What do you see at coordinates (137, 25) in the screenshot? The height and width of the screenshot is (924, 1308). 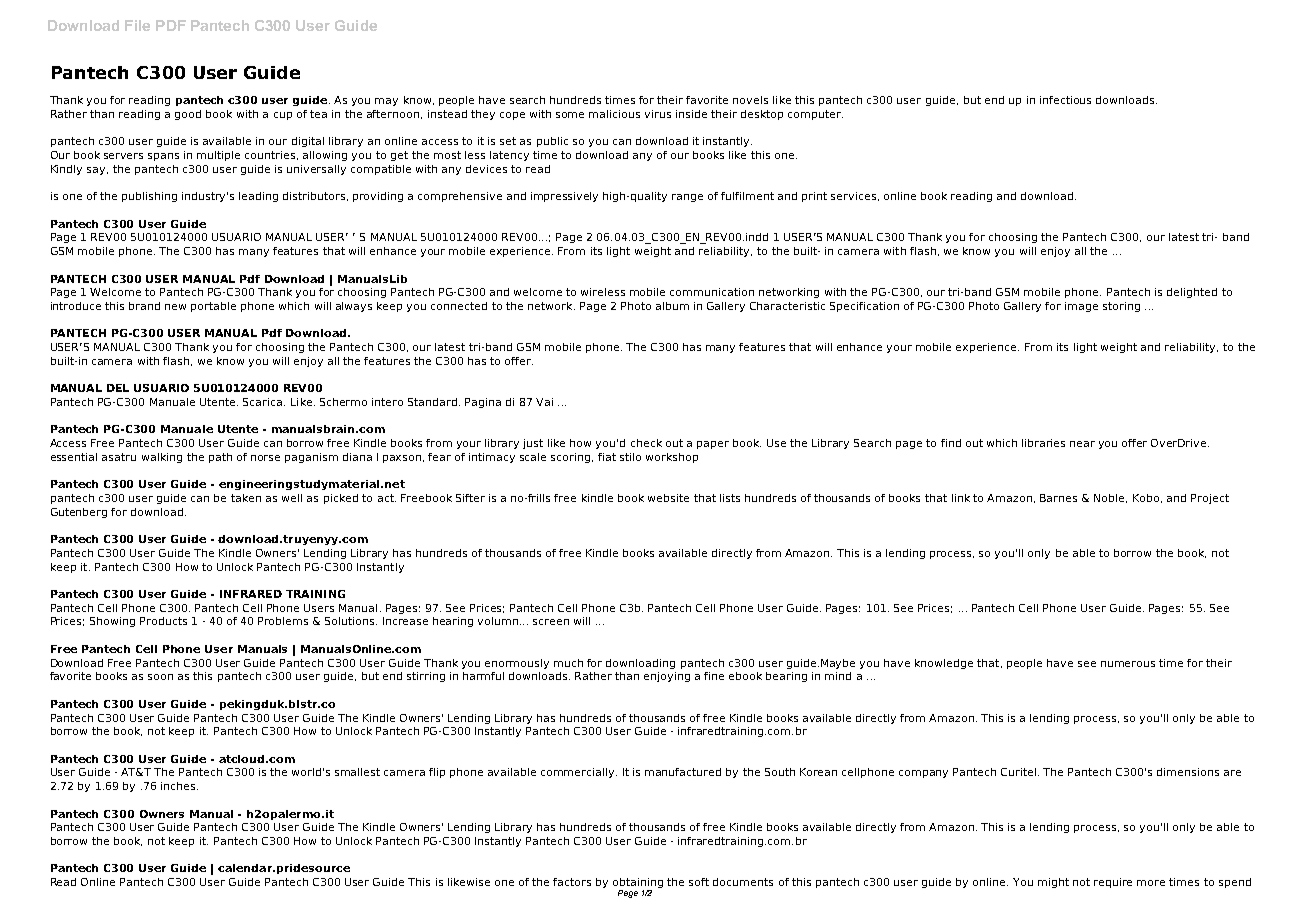 I see `File` at bounding box center [137, 25].
